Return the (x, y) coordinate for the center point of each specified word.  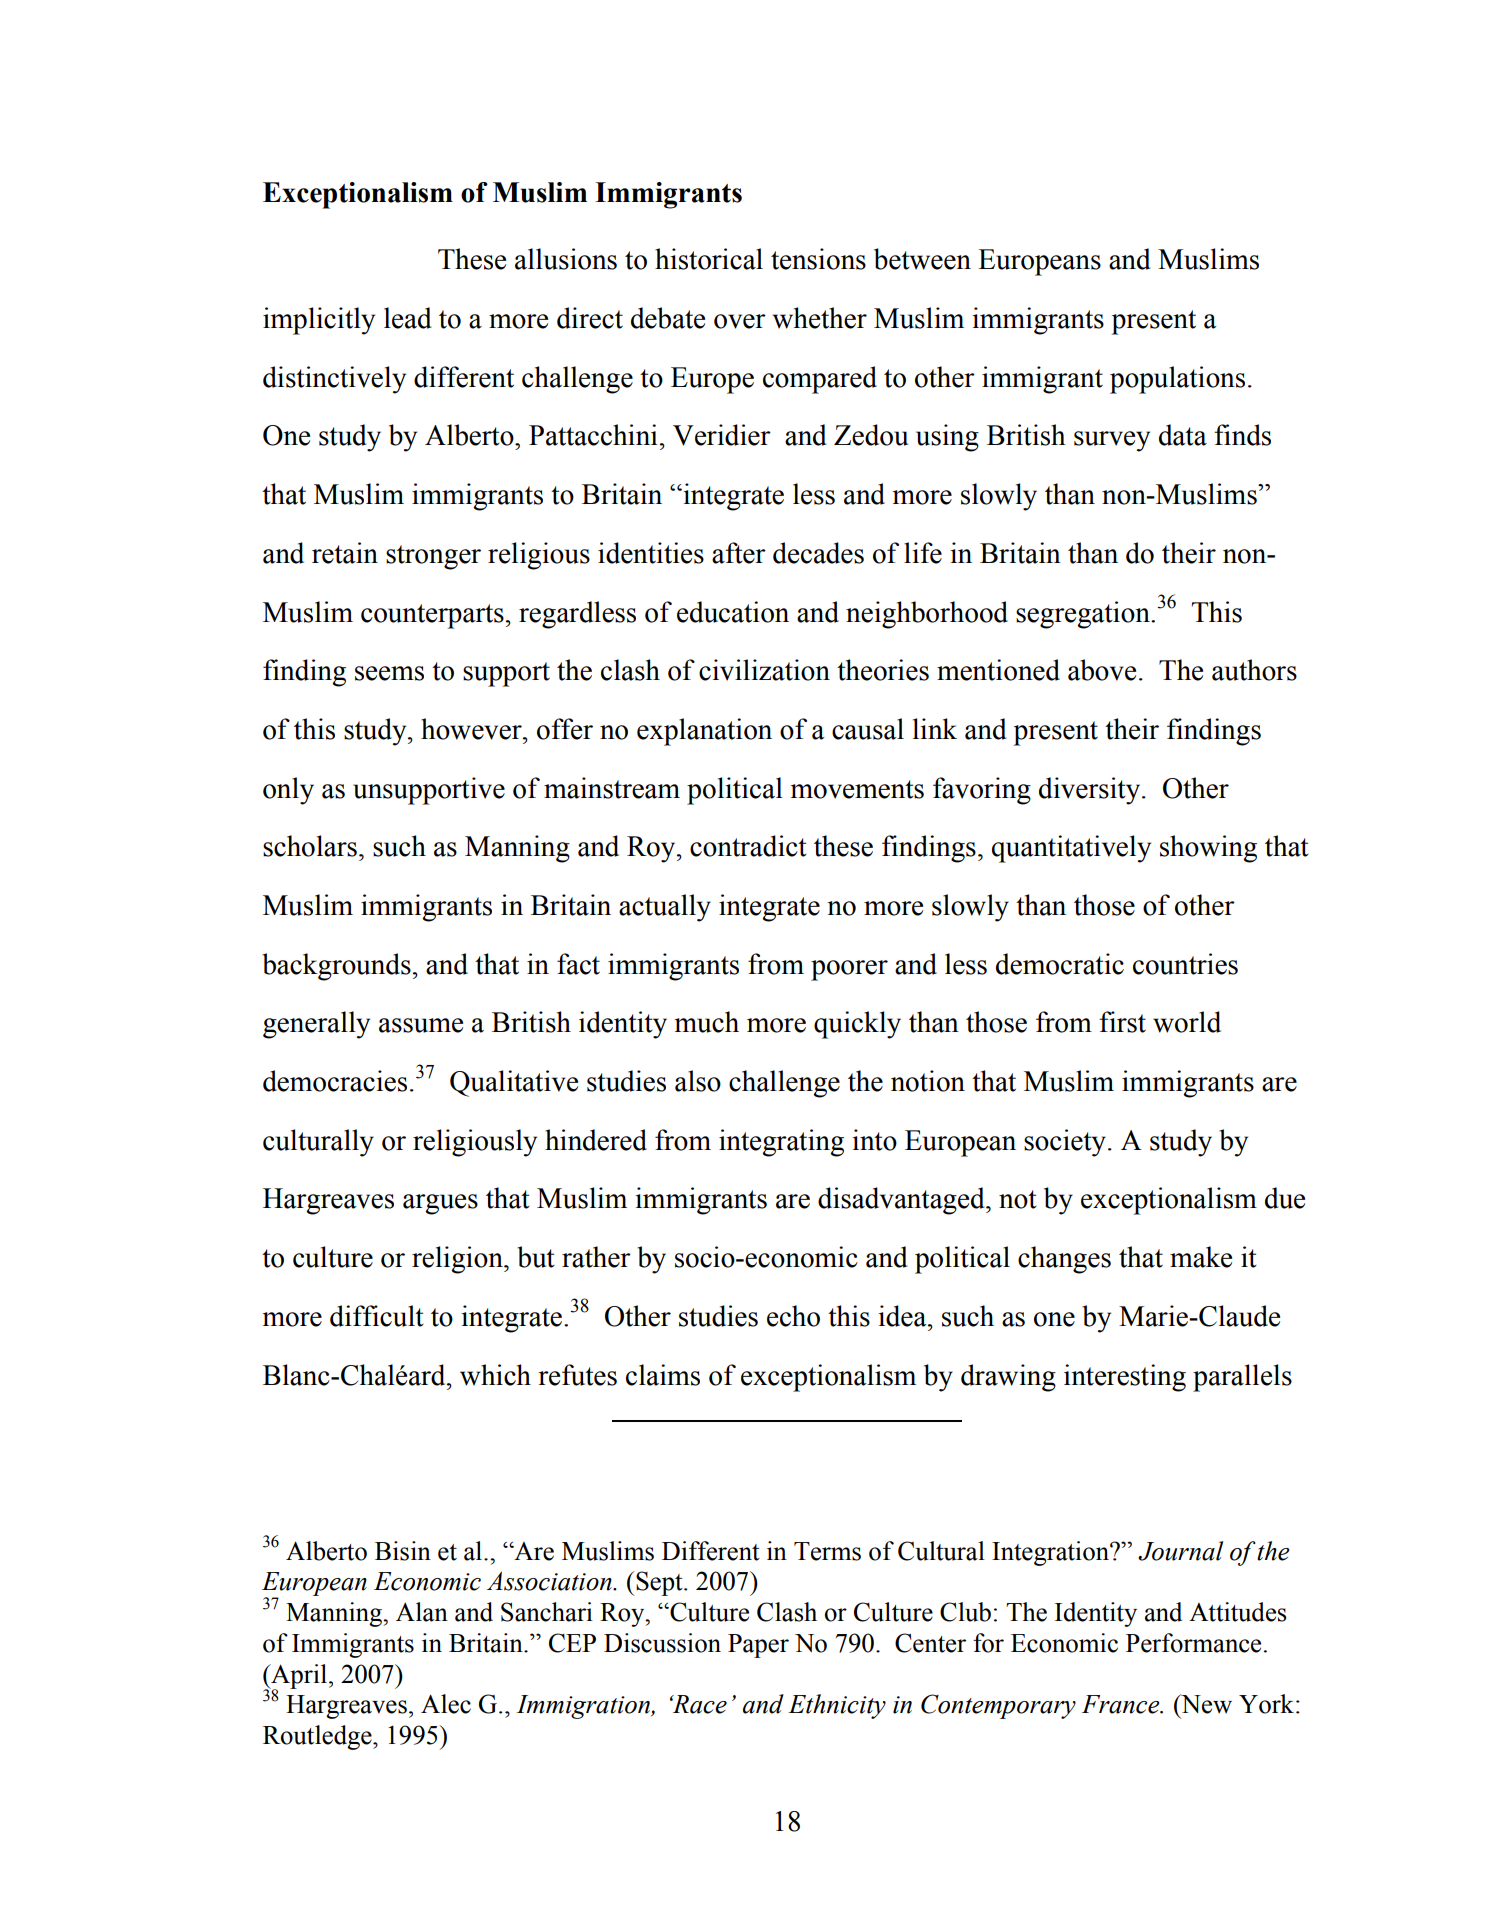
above (1102, 670)
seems (389, 673)
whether (820, 318)
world (1187, 1022)
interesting (1125, 1378)
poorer (849, 970)
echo (793, 1316)
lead (407, 318)
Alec (446, 1704)
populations (1177, 380)
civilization (764, 670)
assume (421, 1025)
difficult (377, 1316)
